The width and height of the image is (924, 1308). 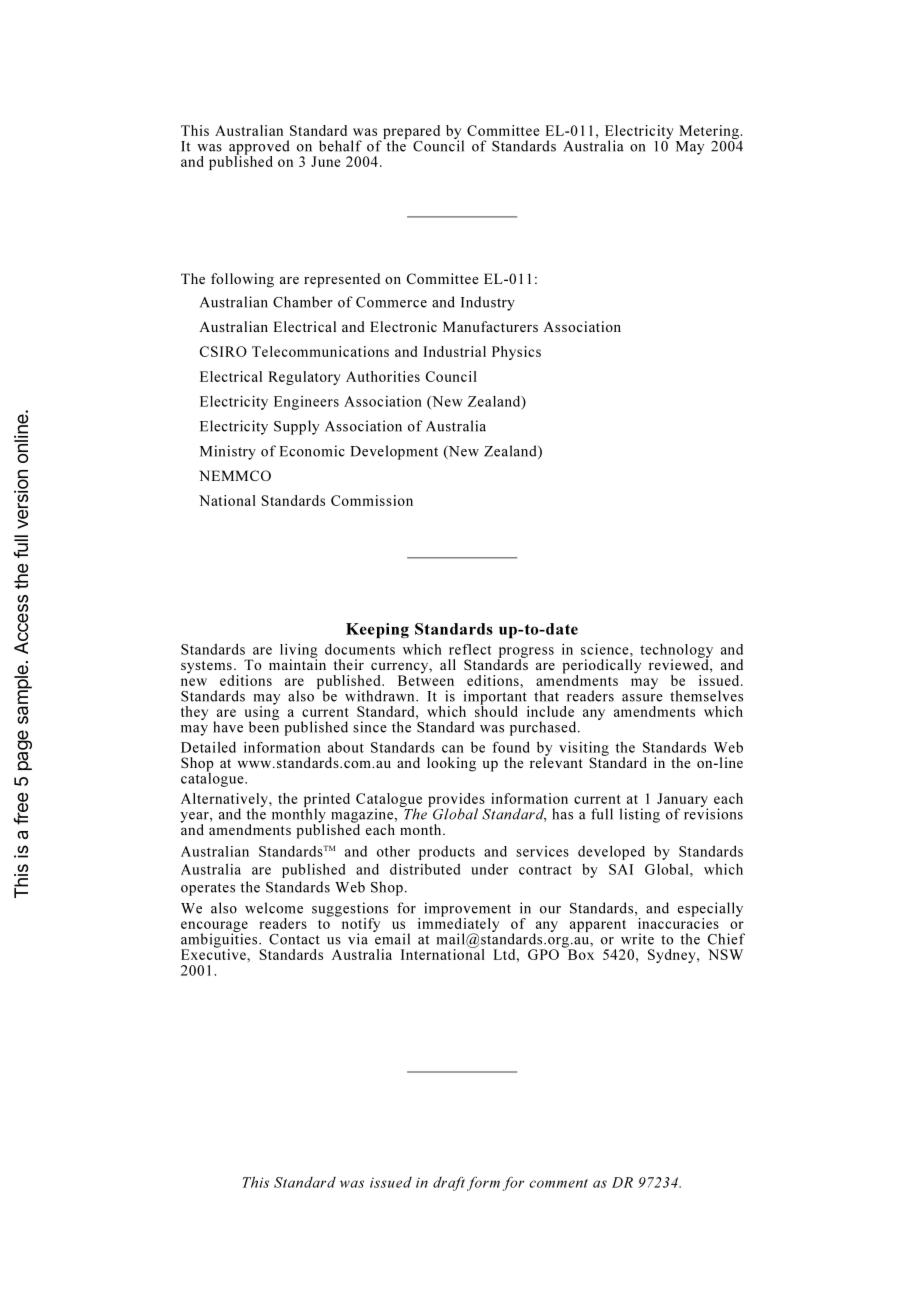 I want to click on reflect, so click(x=470, y=649).
